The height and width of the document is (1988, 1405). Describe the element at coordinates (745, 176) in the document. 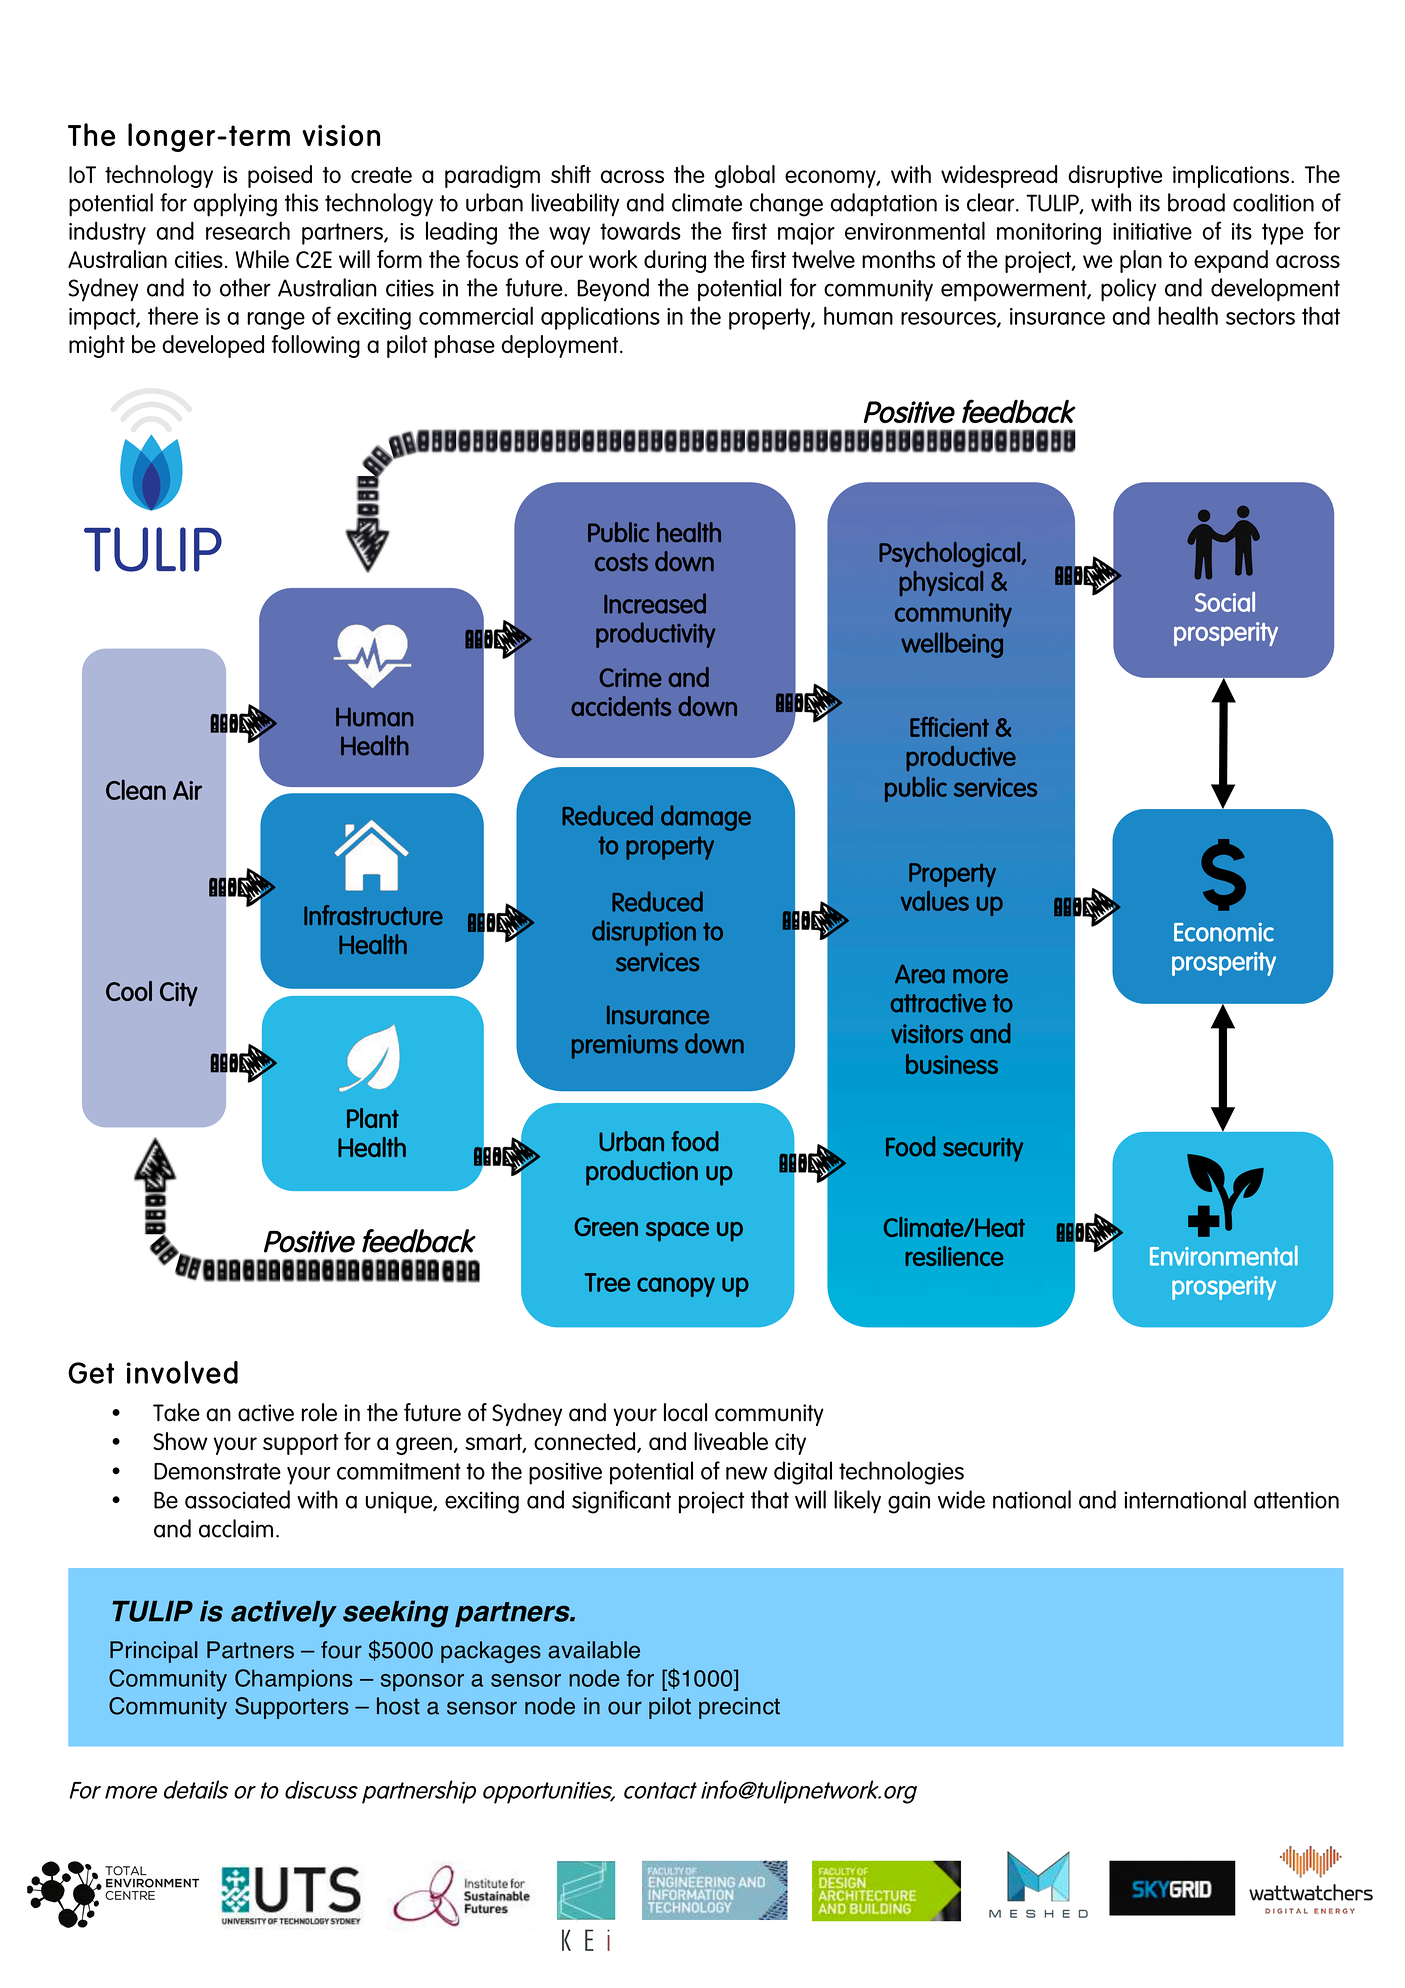

I see `global` at that location.
